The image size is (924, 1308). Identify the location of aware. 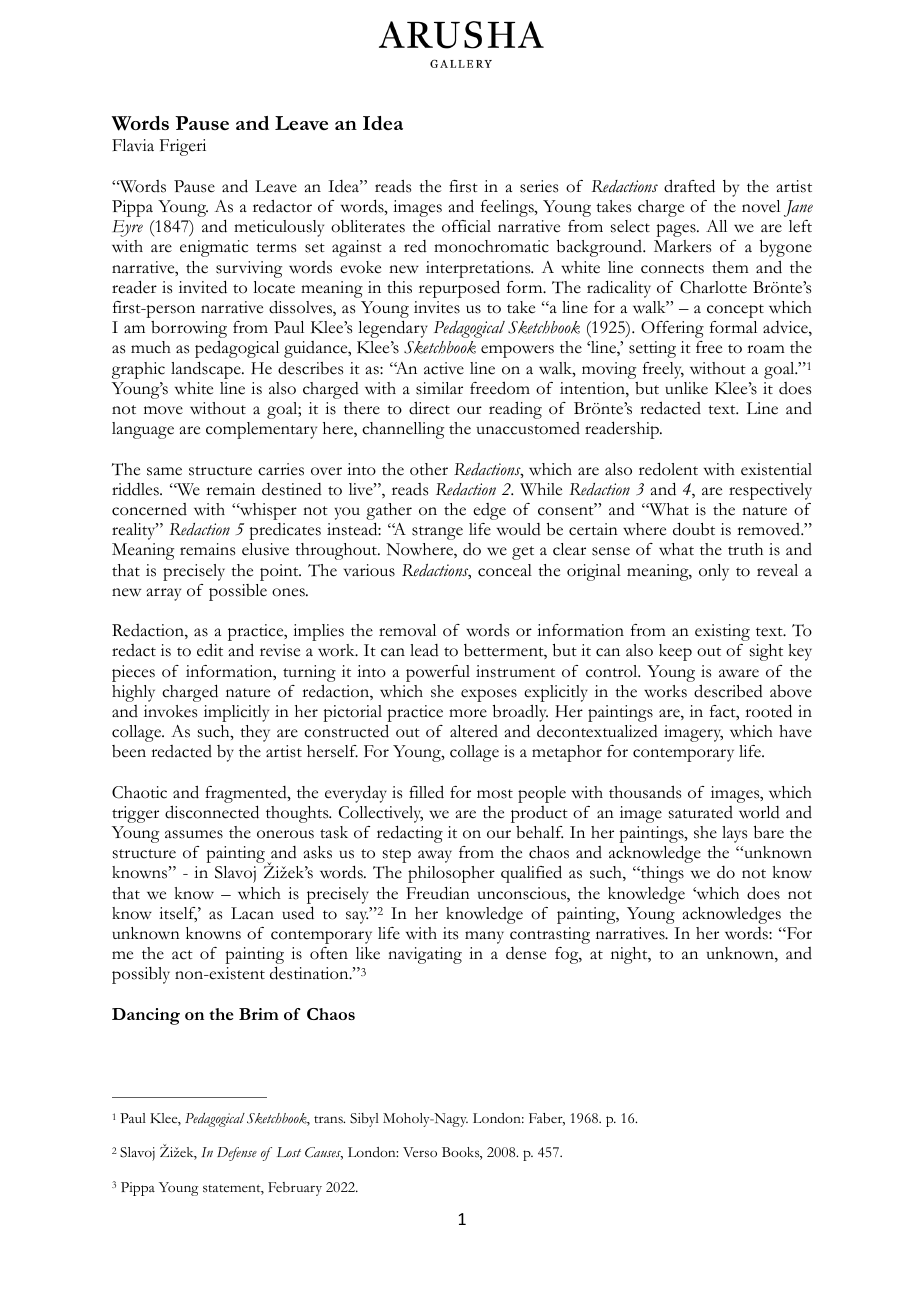
(739, 673).
